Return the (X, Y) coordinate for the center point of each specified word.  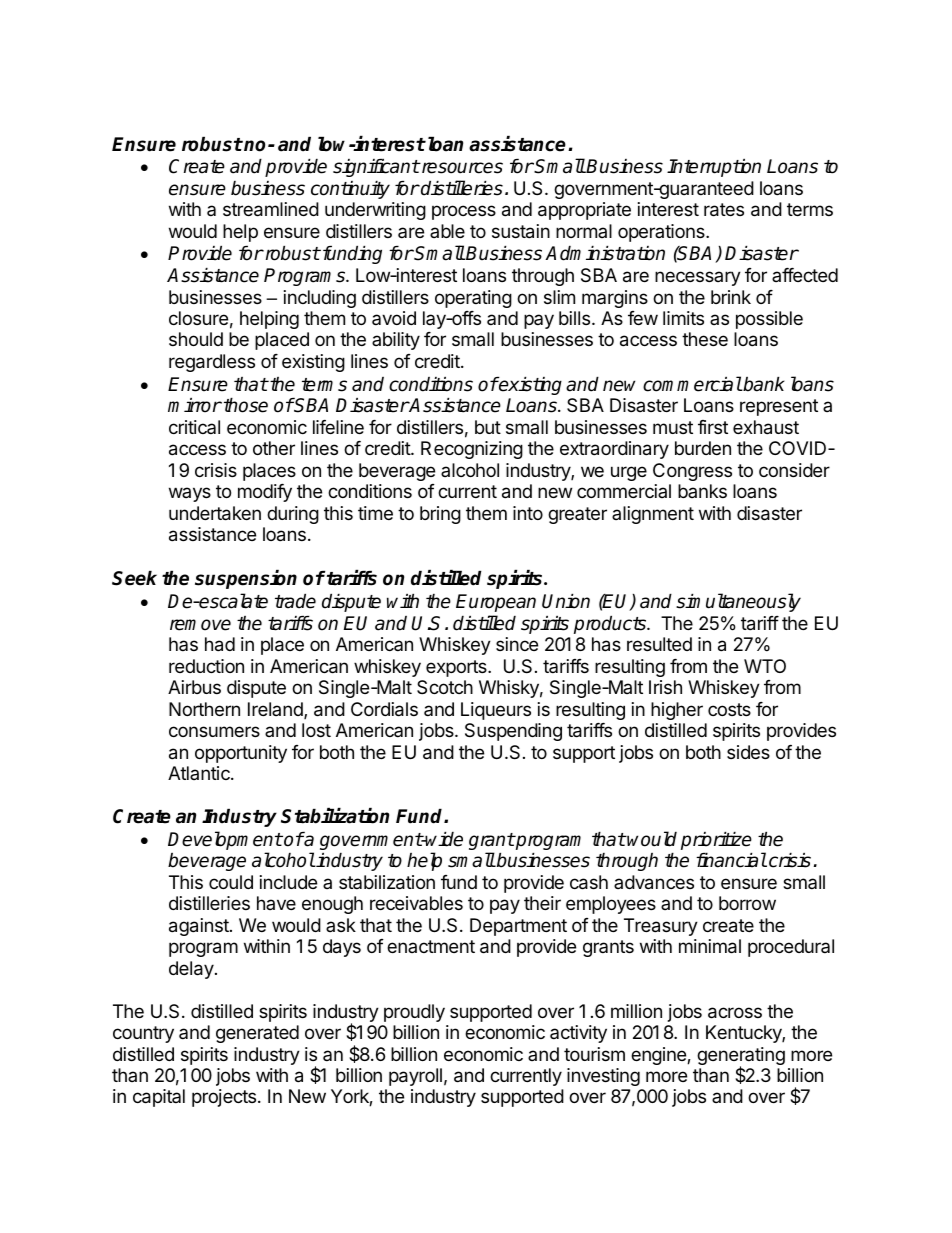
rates (724, 210)
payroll (415, 1077)
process (464, 212)
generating (741, 1057)
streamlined (271, 209)
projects (225, 1098)
